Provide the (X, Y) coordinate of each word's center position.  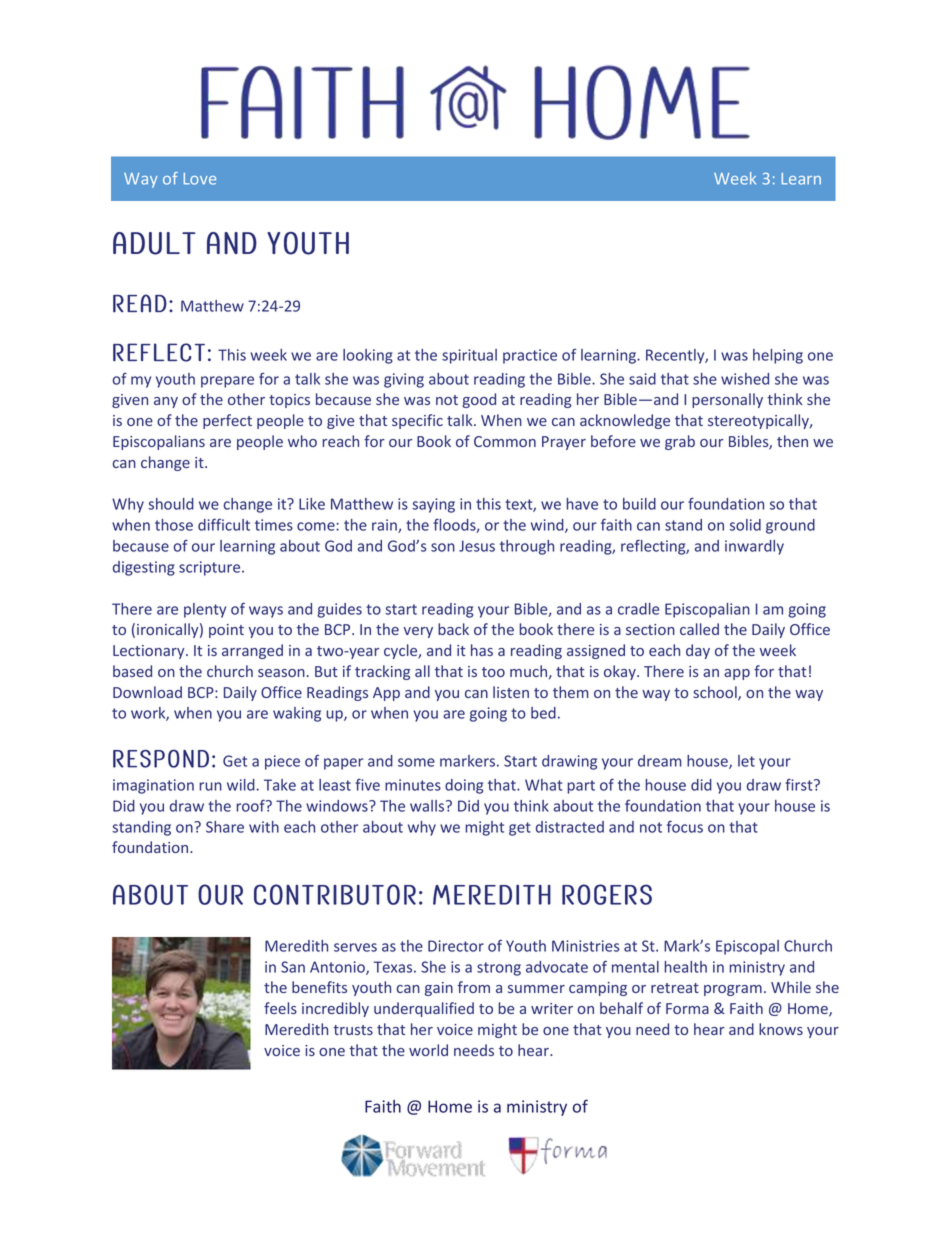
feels (280, 1008)
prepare (227, 382)
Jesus (477, 546)
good (479, 400)
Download (147, 692)
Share (225, 827)
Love (200, 179)
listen (511, 692)
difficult (224, 524)
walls (428, 806)
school (716, 693)
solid (745, 525)
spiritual (469, 356)
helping (778, 356)
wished (745, 379)
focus (685, 826)
